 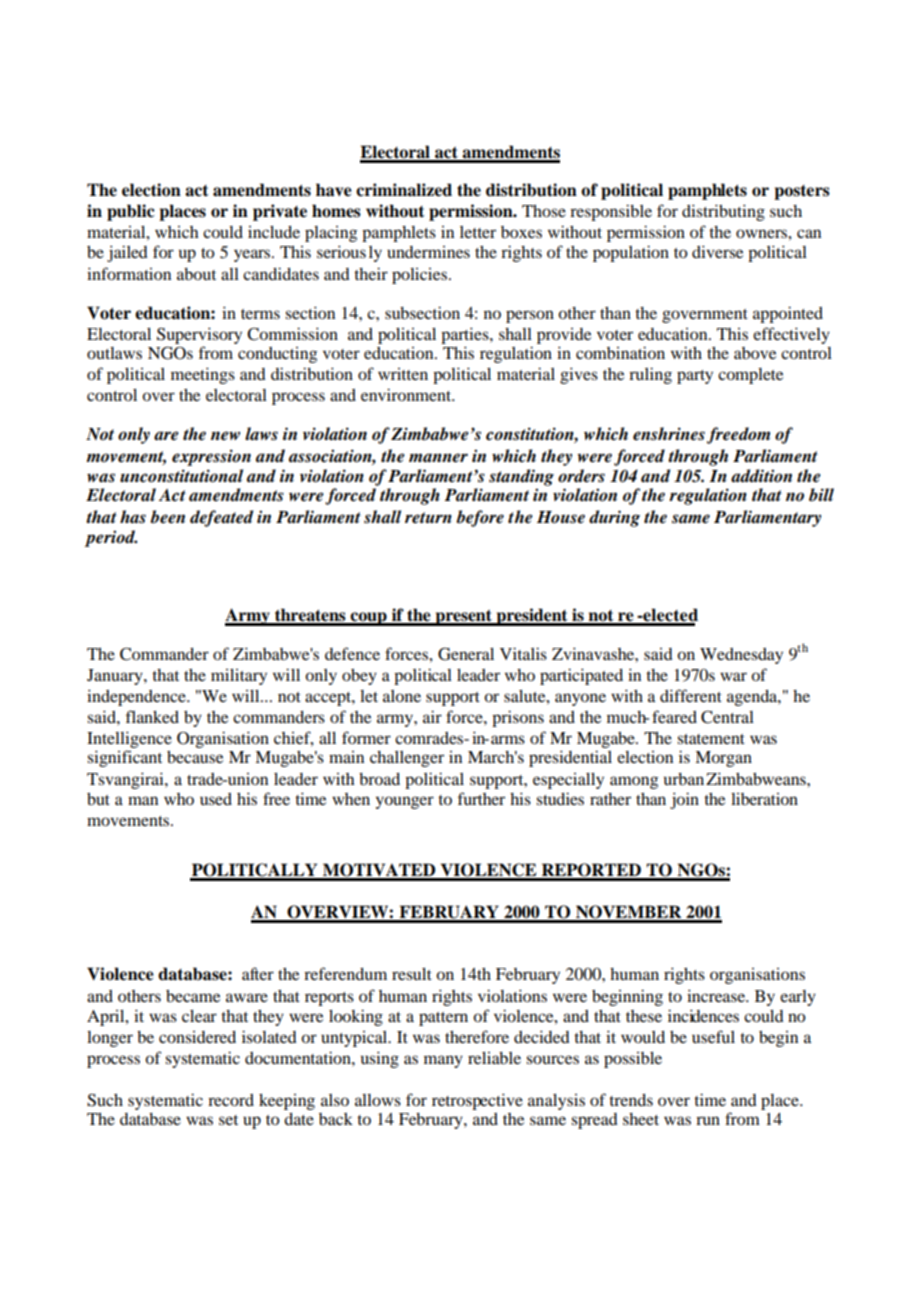 I want to click on record, so click(x=231, y=1100).
